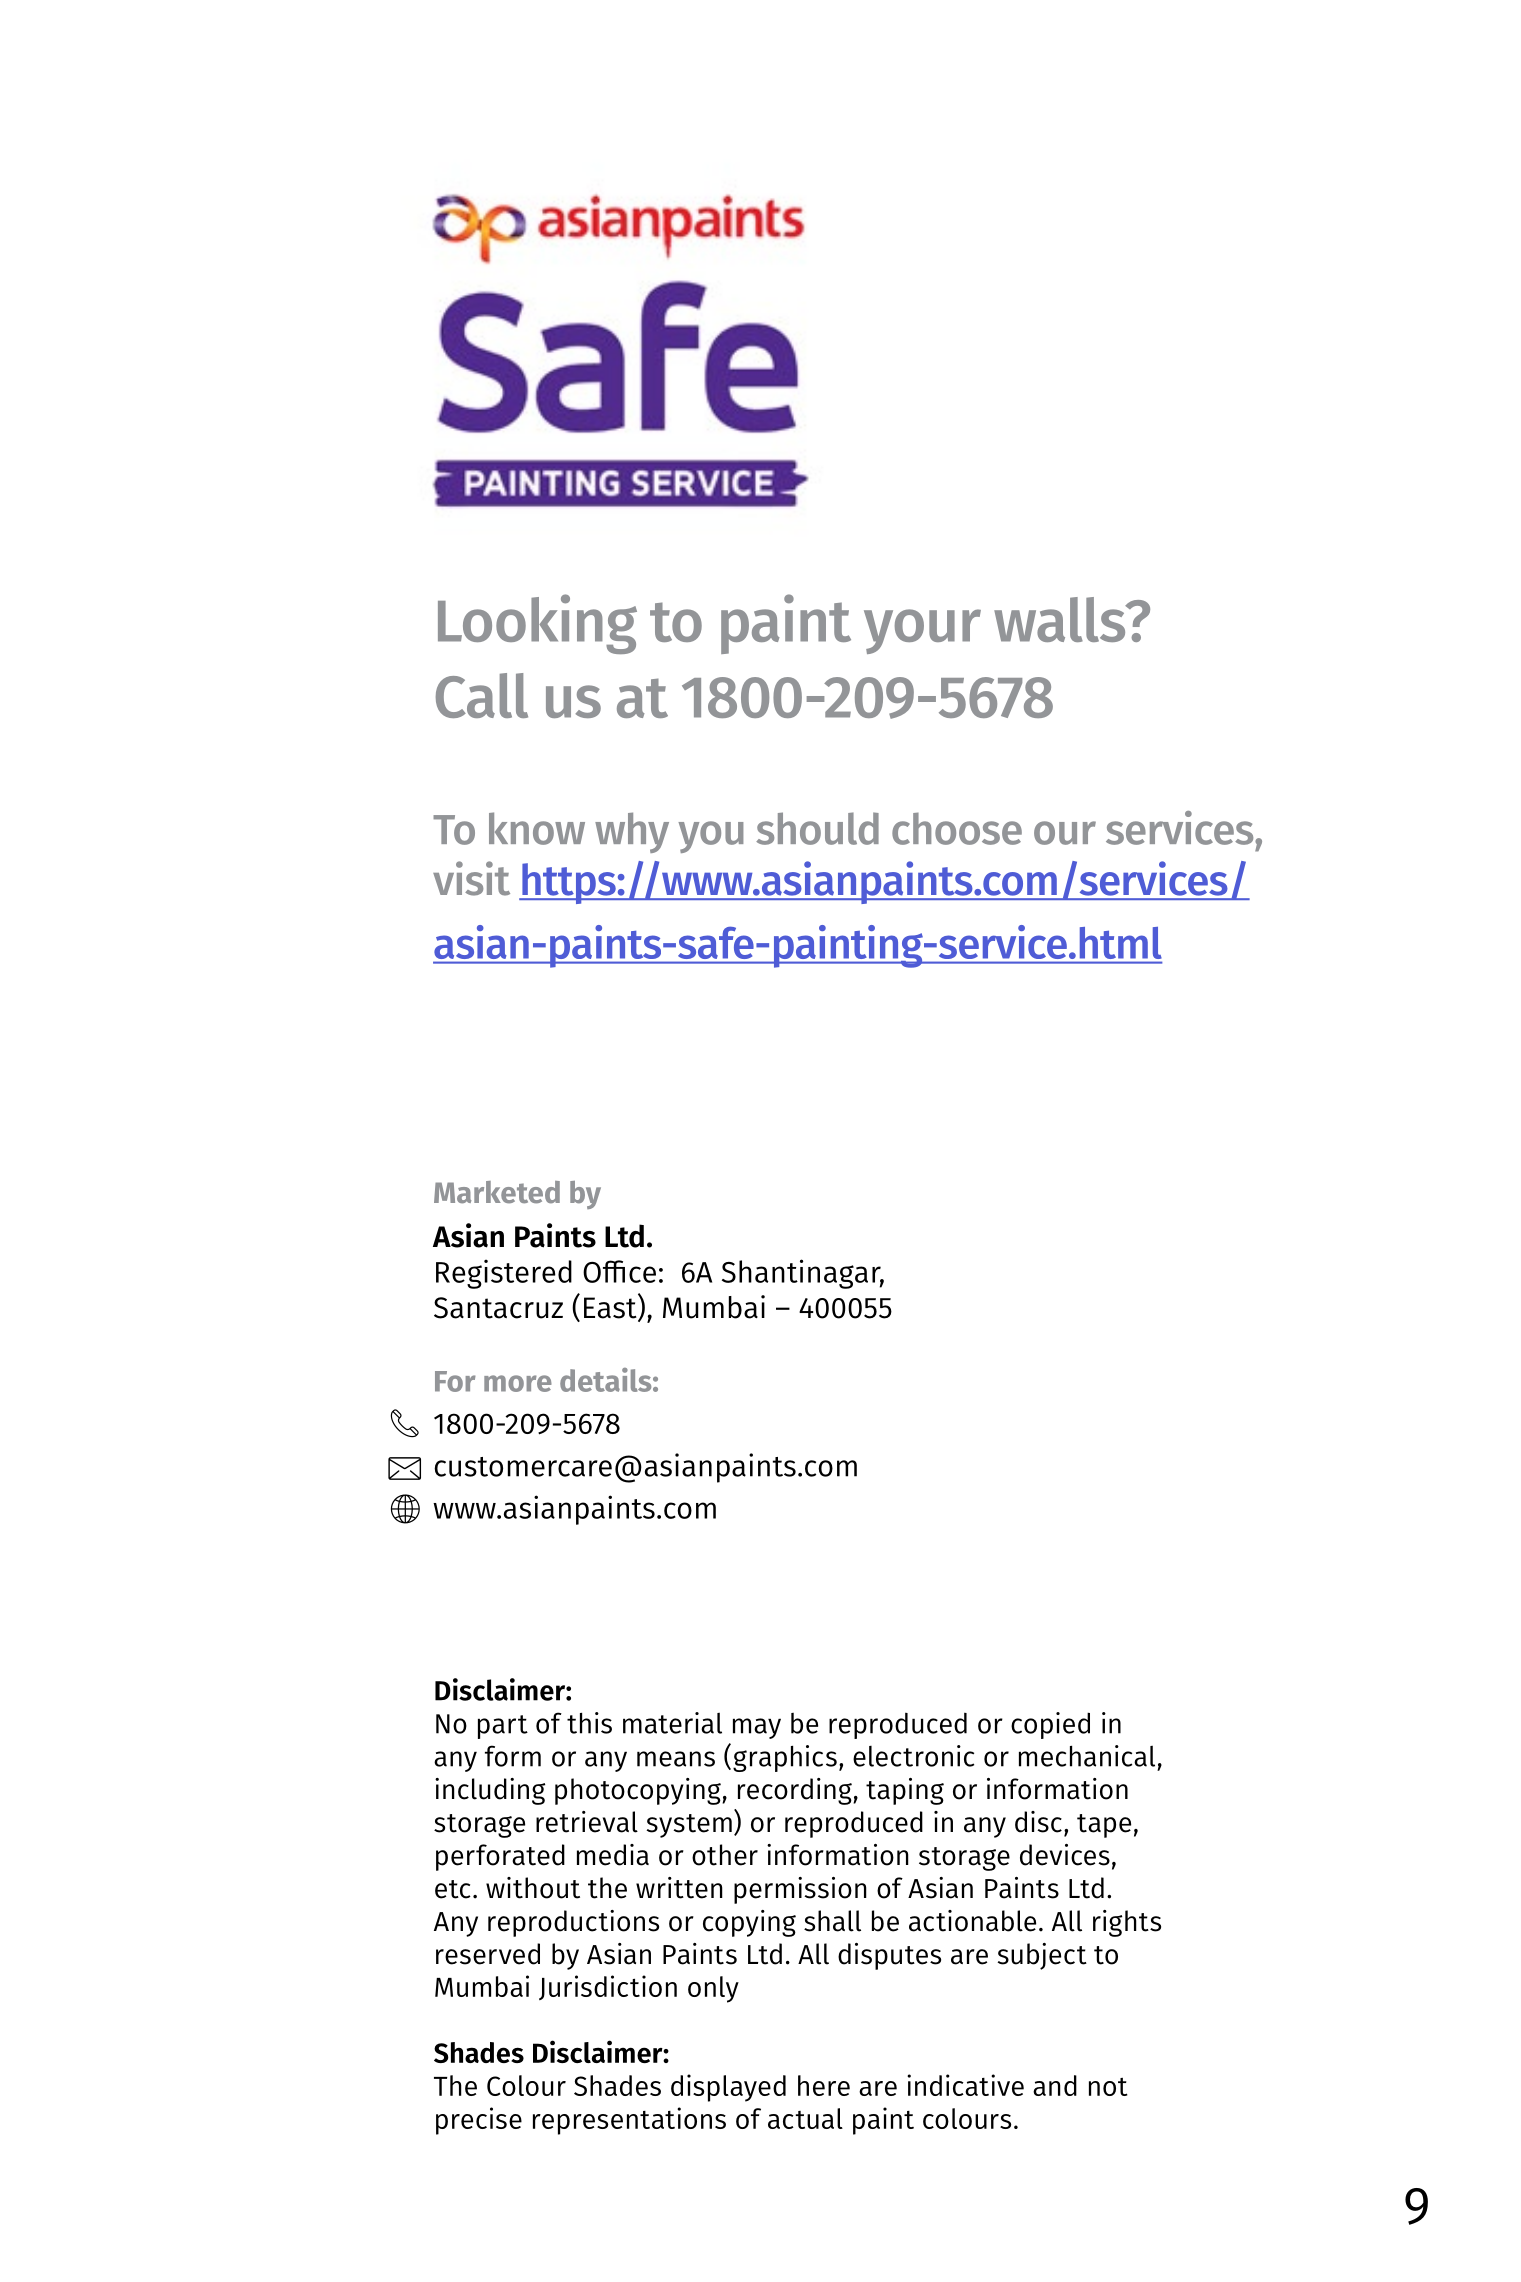  Describe the element at coordinates (1061, 619) in the page. I see `walls` at that location.
